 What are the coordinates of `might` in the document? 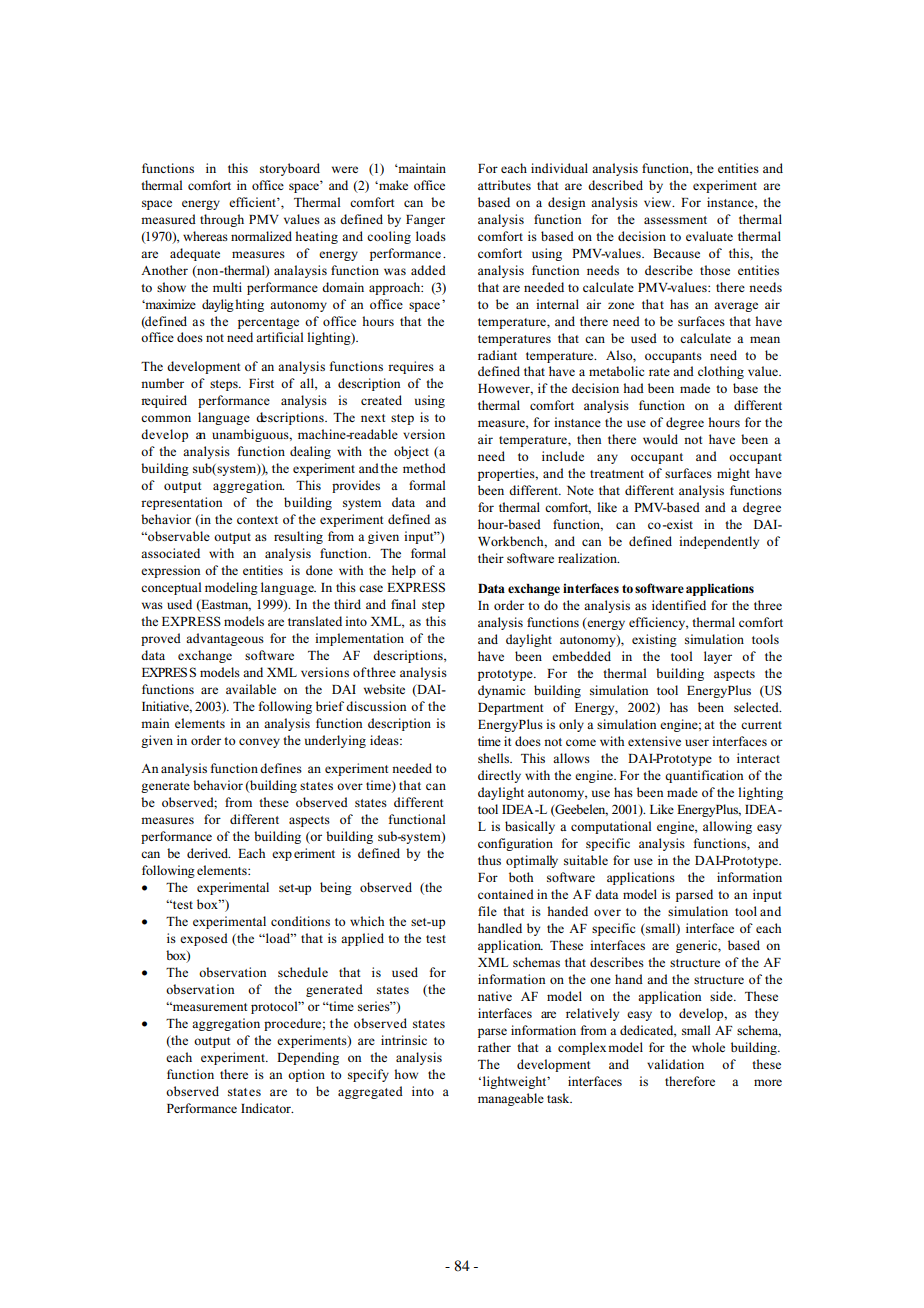 It's located at (733, 474).
